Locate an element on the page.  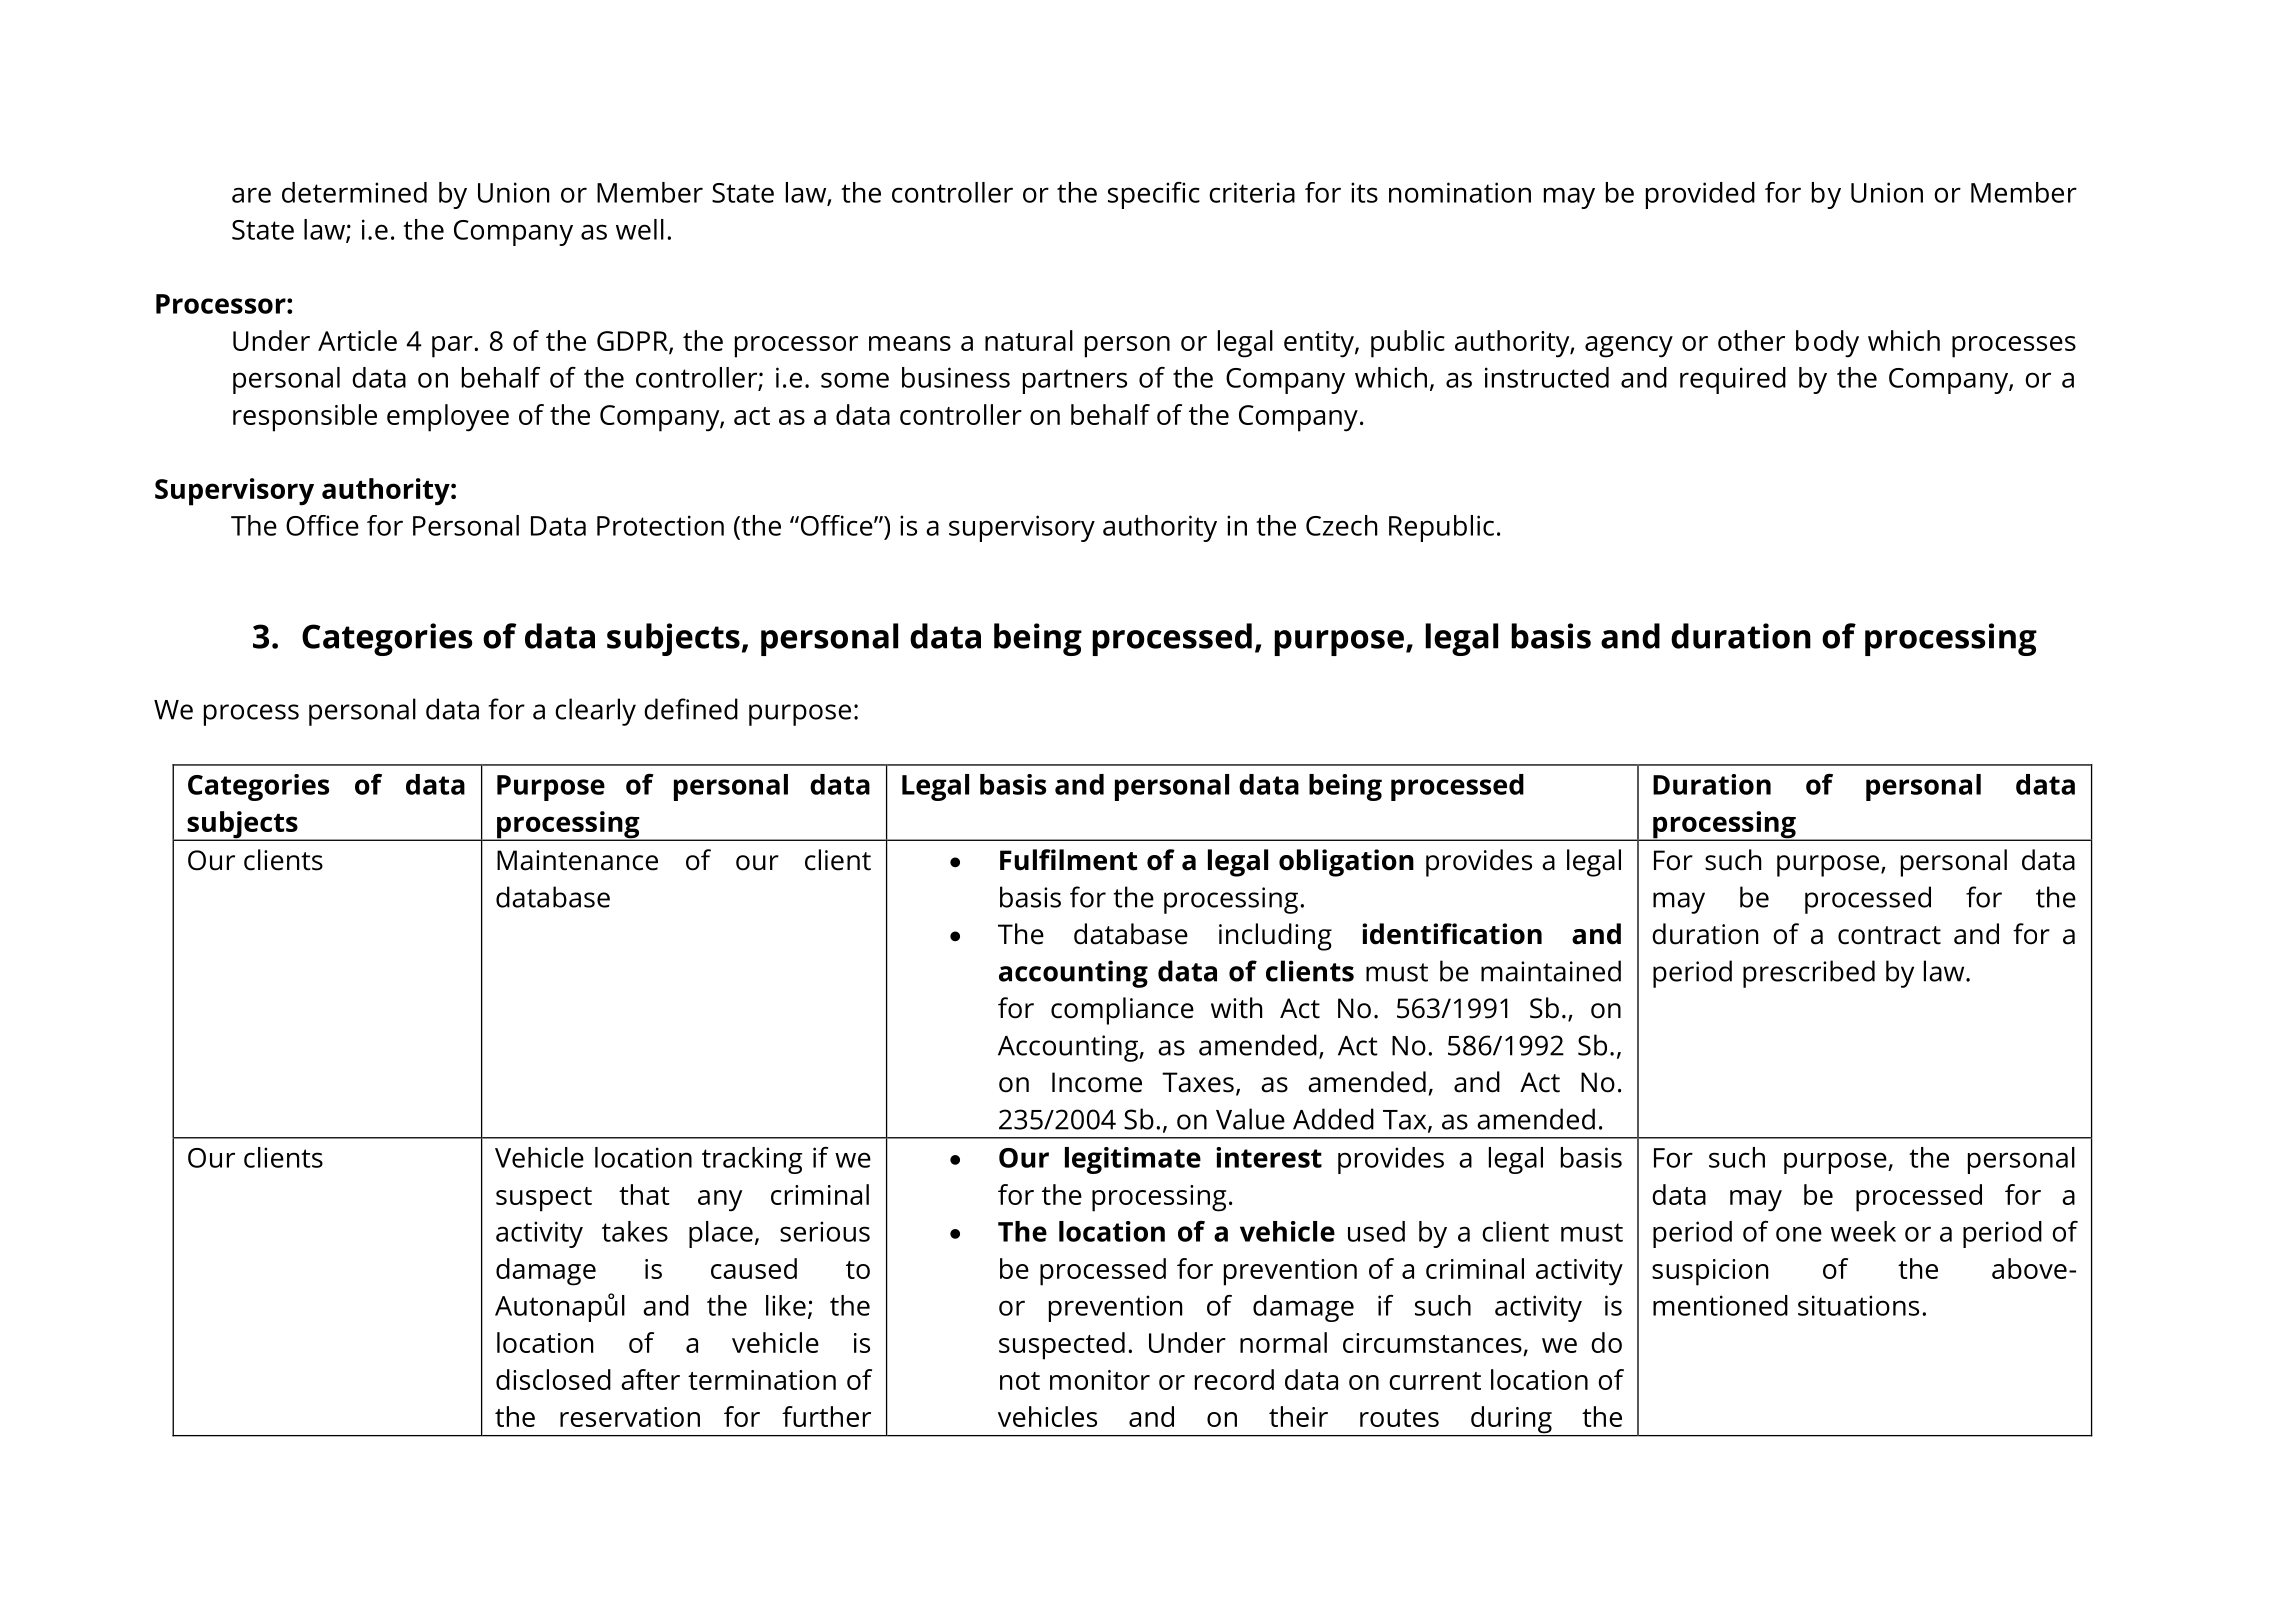
required is located at coordinates (1733, 380).
